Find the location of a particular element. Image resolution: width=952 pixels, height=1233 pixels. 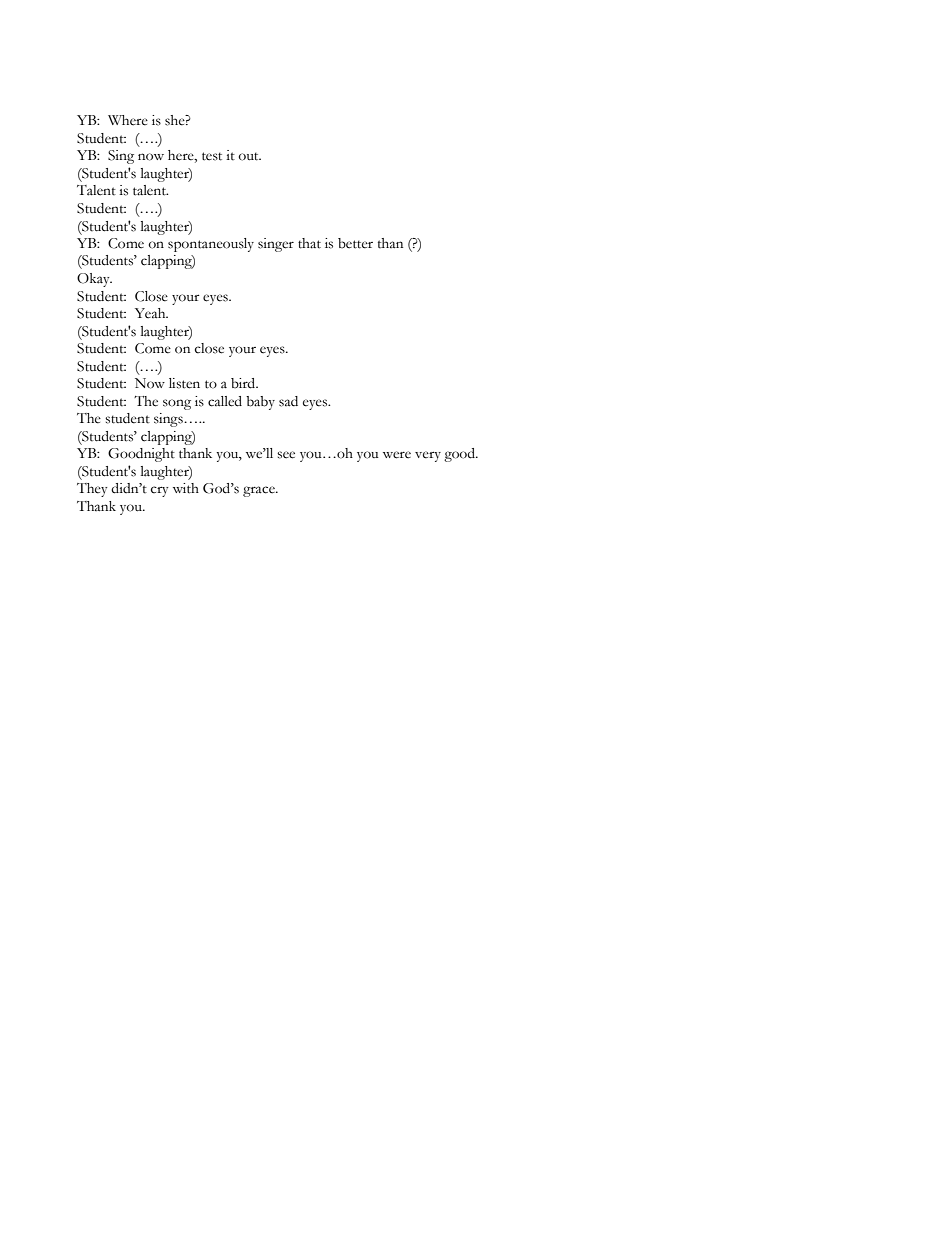

sad is located at coordinates (288, 401).
